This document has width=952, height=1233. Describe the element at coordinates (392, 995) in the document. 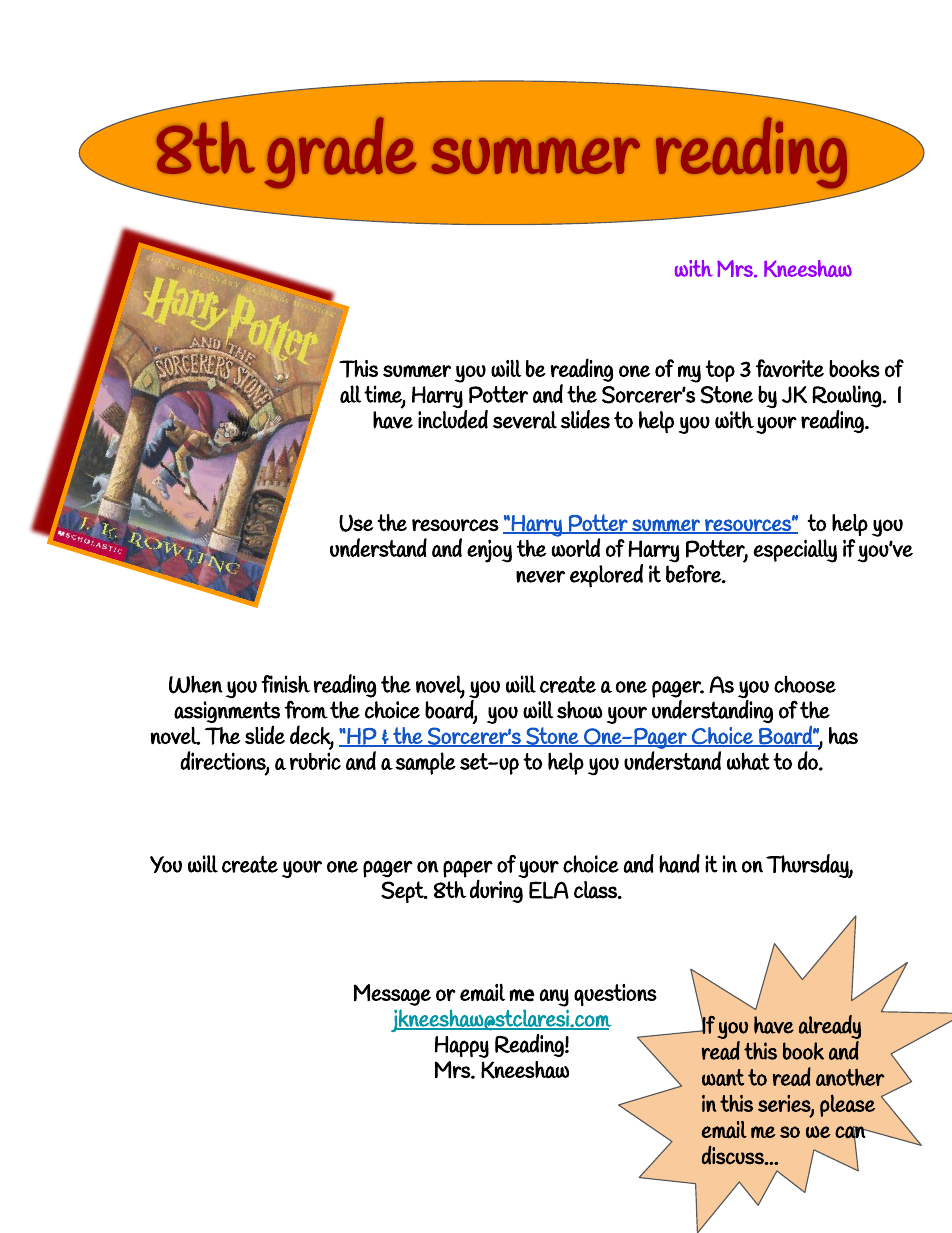

I see `Message` at that location.
